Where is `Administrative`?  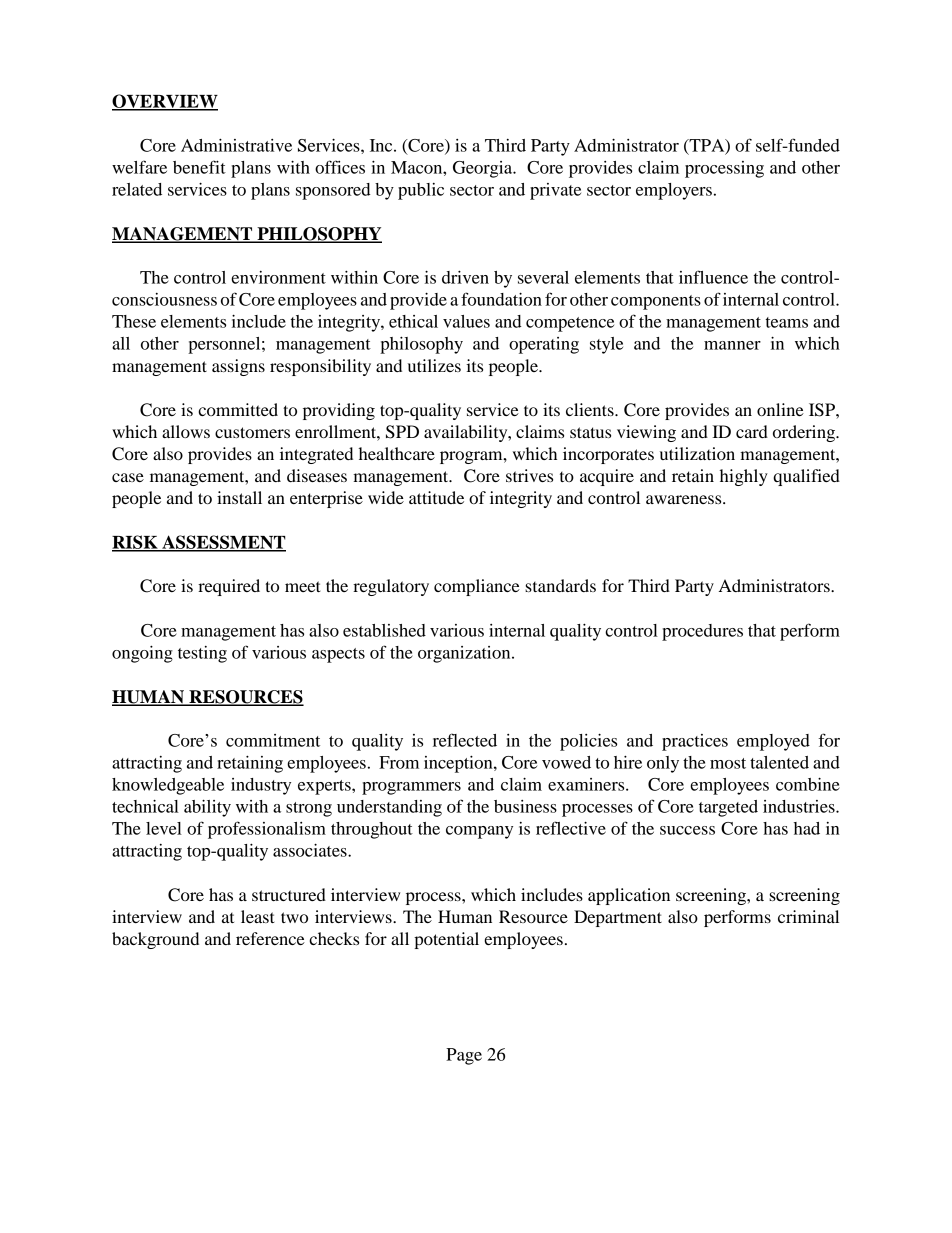 Administrative is located at coordinates (236, 145).
